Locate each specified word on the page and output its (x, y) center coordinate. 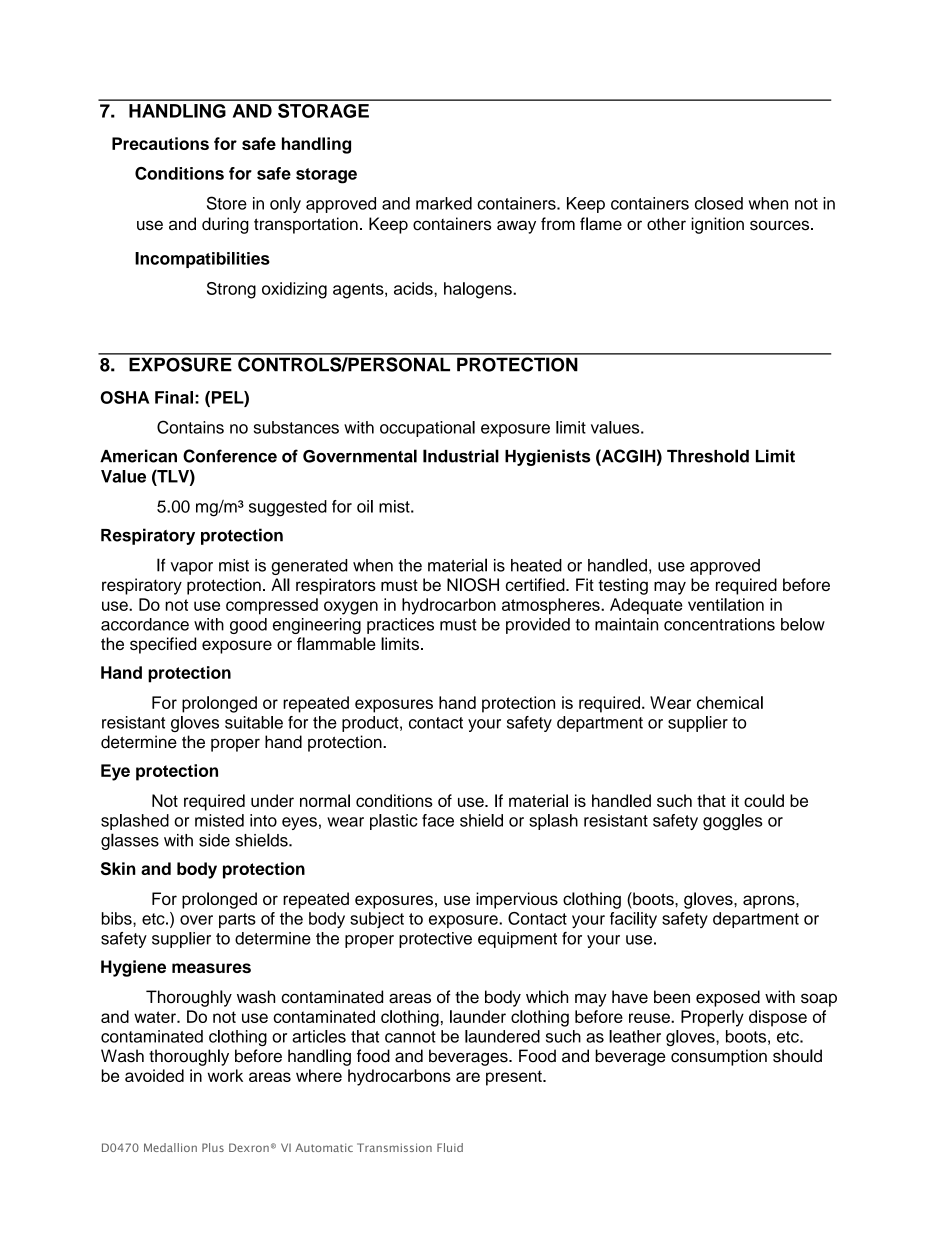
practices (400, 626)
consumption (719, 1057)
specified (163, 645)
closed (719, 203)
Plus (213, 1147)
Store (227, 203)
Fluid (450, 1147)
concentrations (719, 624)
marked (444, 203)
